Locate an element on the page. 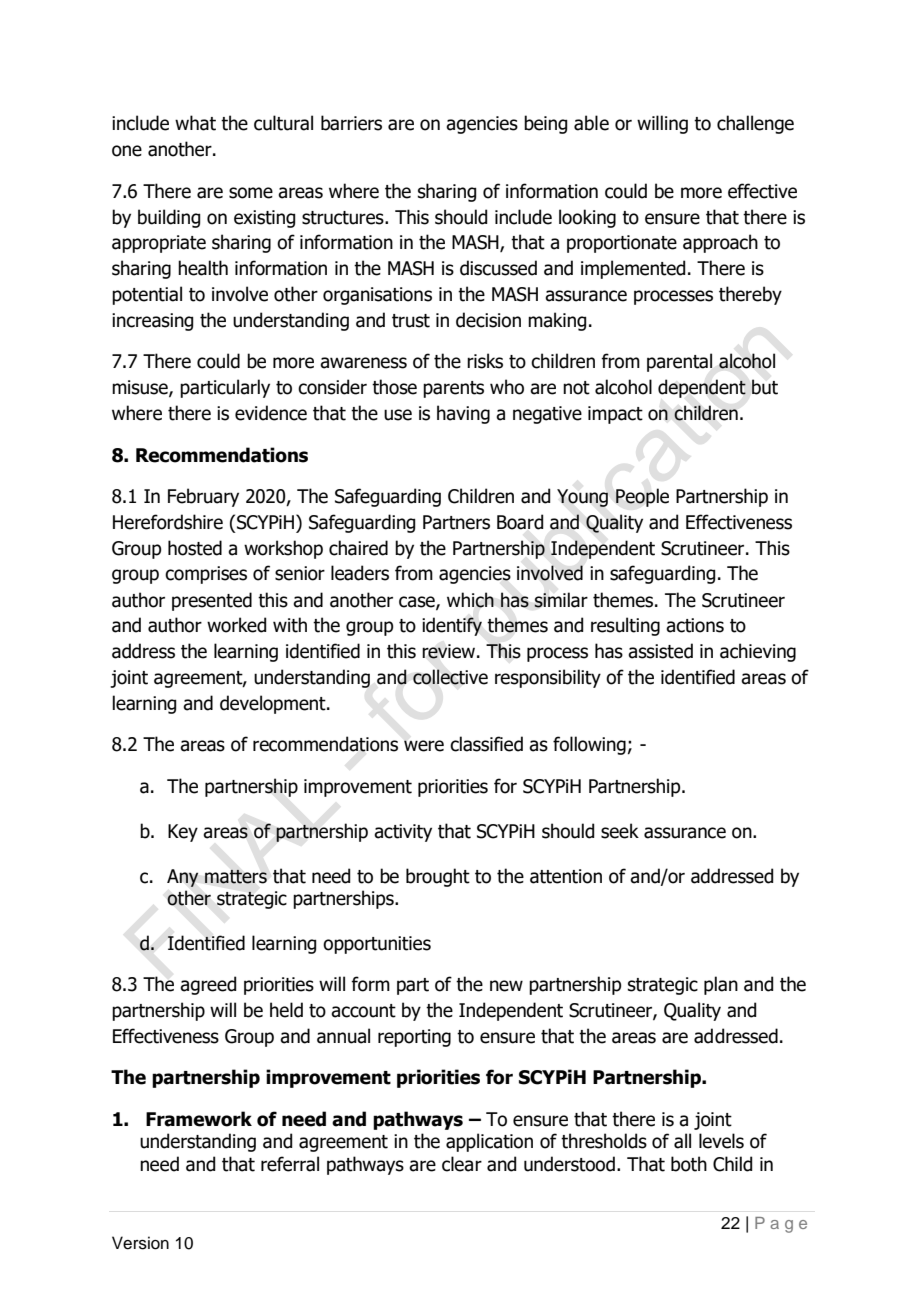 This page has height=1307, width=924. collective is located at coordinates (450, 677).
